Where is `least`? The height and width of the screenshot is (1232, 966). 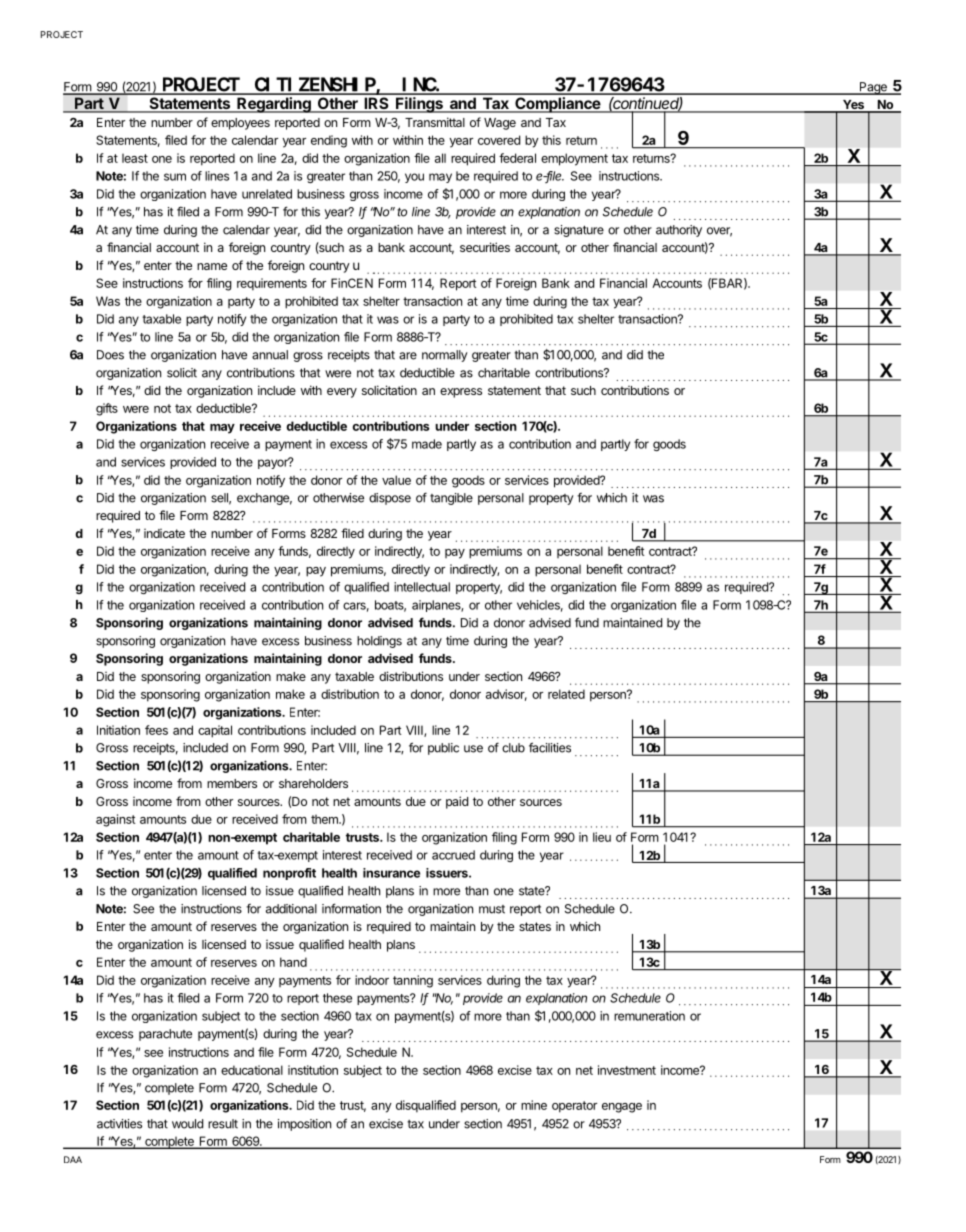 least is located at coordinates (135, 158).
